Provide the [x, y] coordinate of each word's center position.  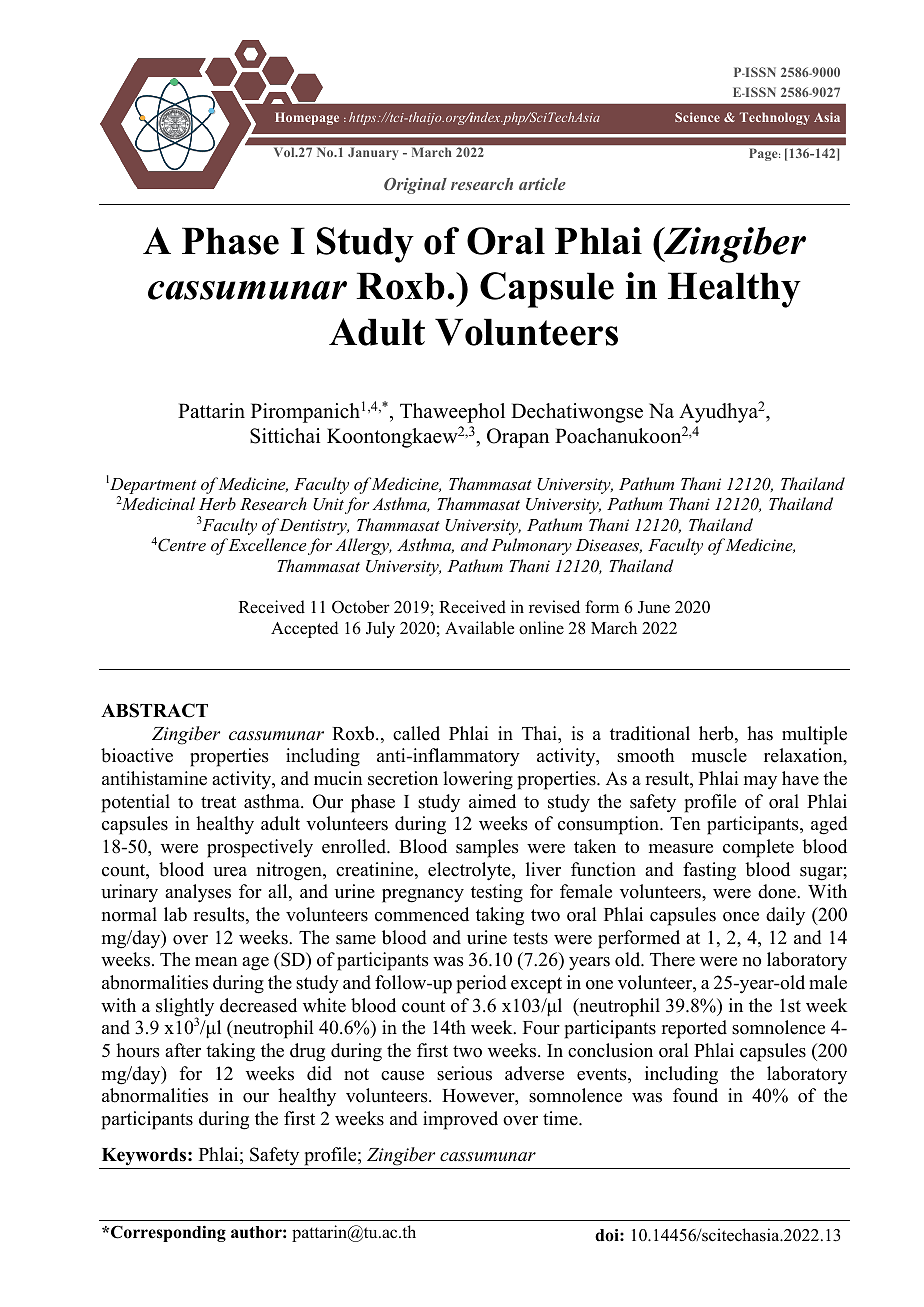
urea [230, 872]
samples [487, 848]
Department [152, 486]
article [542, 184]
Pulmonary [531, 546]
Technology [775, 118]
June [654, 607]
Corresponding [167, 1233]
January [373, 154]
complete [758, 848]
